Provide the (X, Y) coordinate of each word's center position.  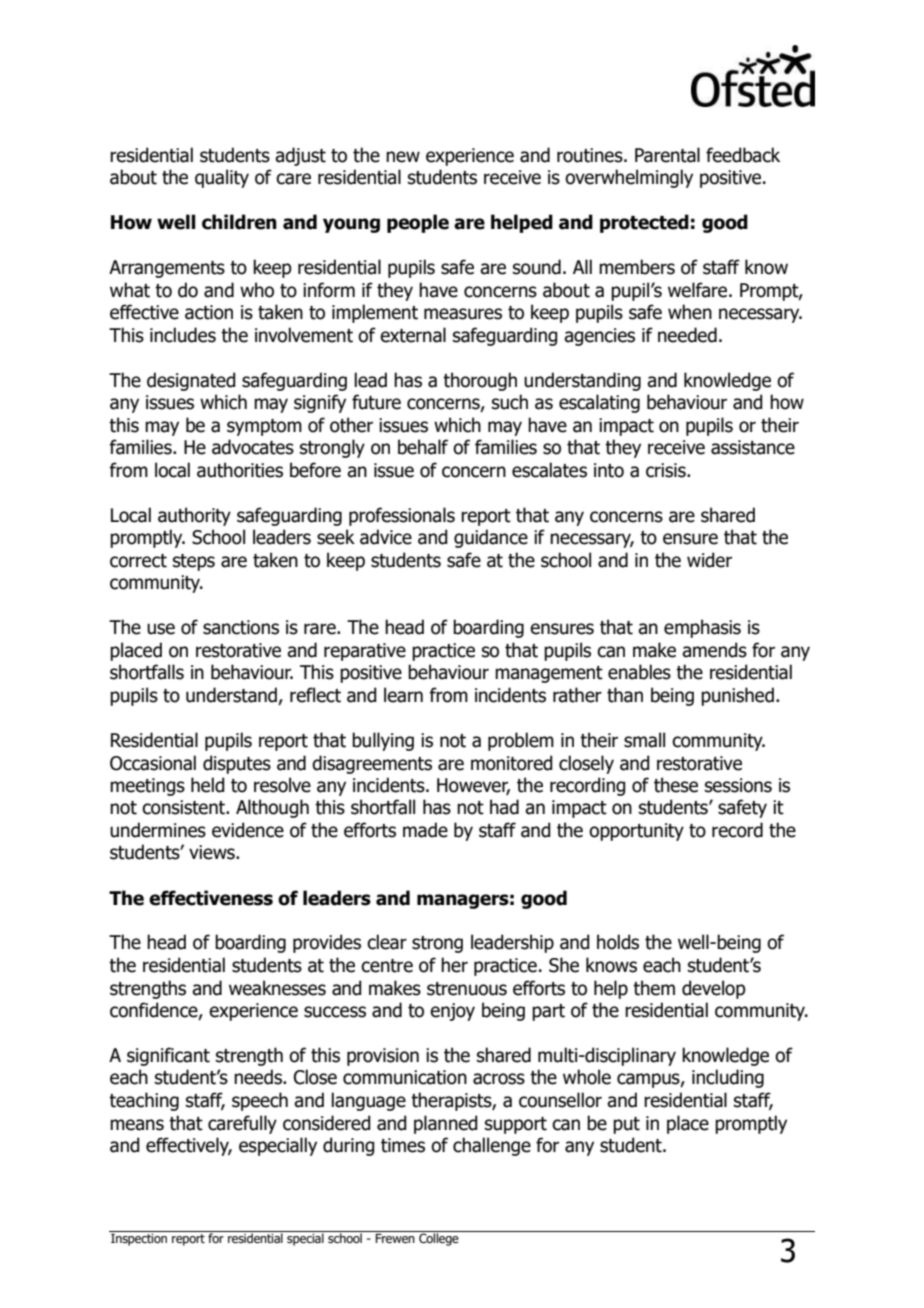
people (418, 223)
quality (222, 178)
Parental (667, 155)
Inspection (139, 1239)
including (728, 1078)
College (439, 1239)
